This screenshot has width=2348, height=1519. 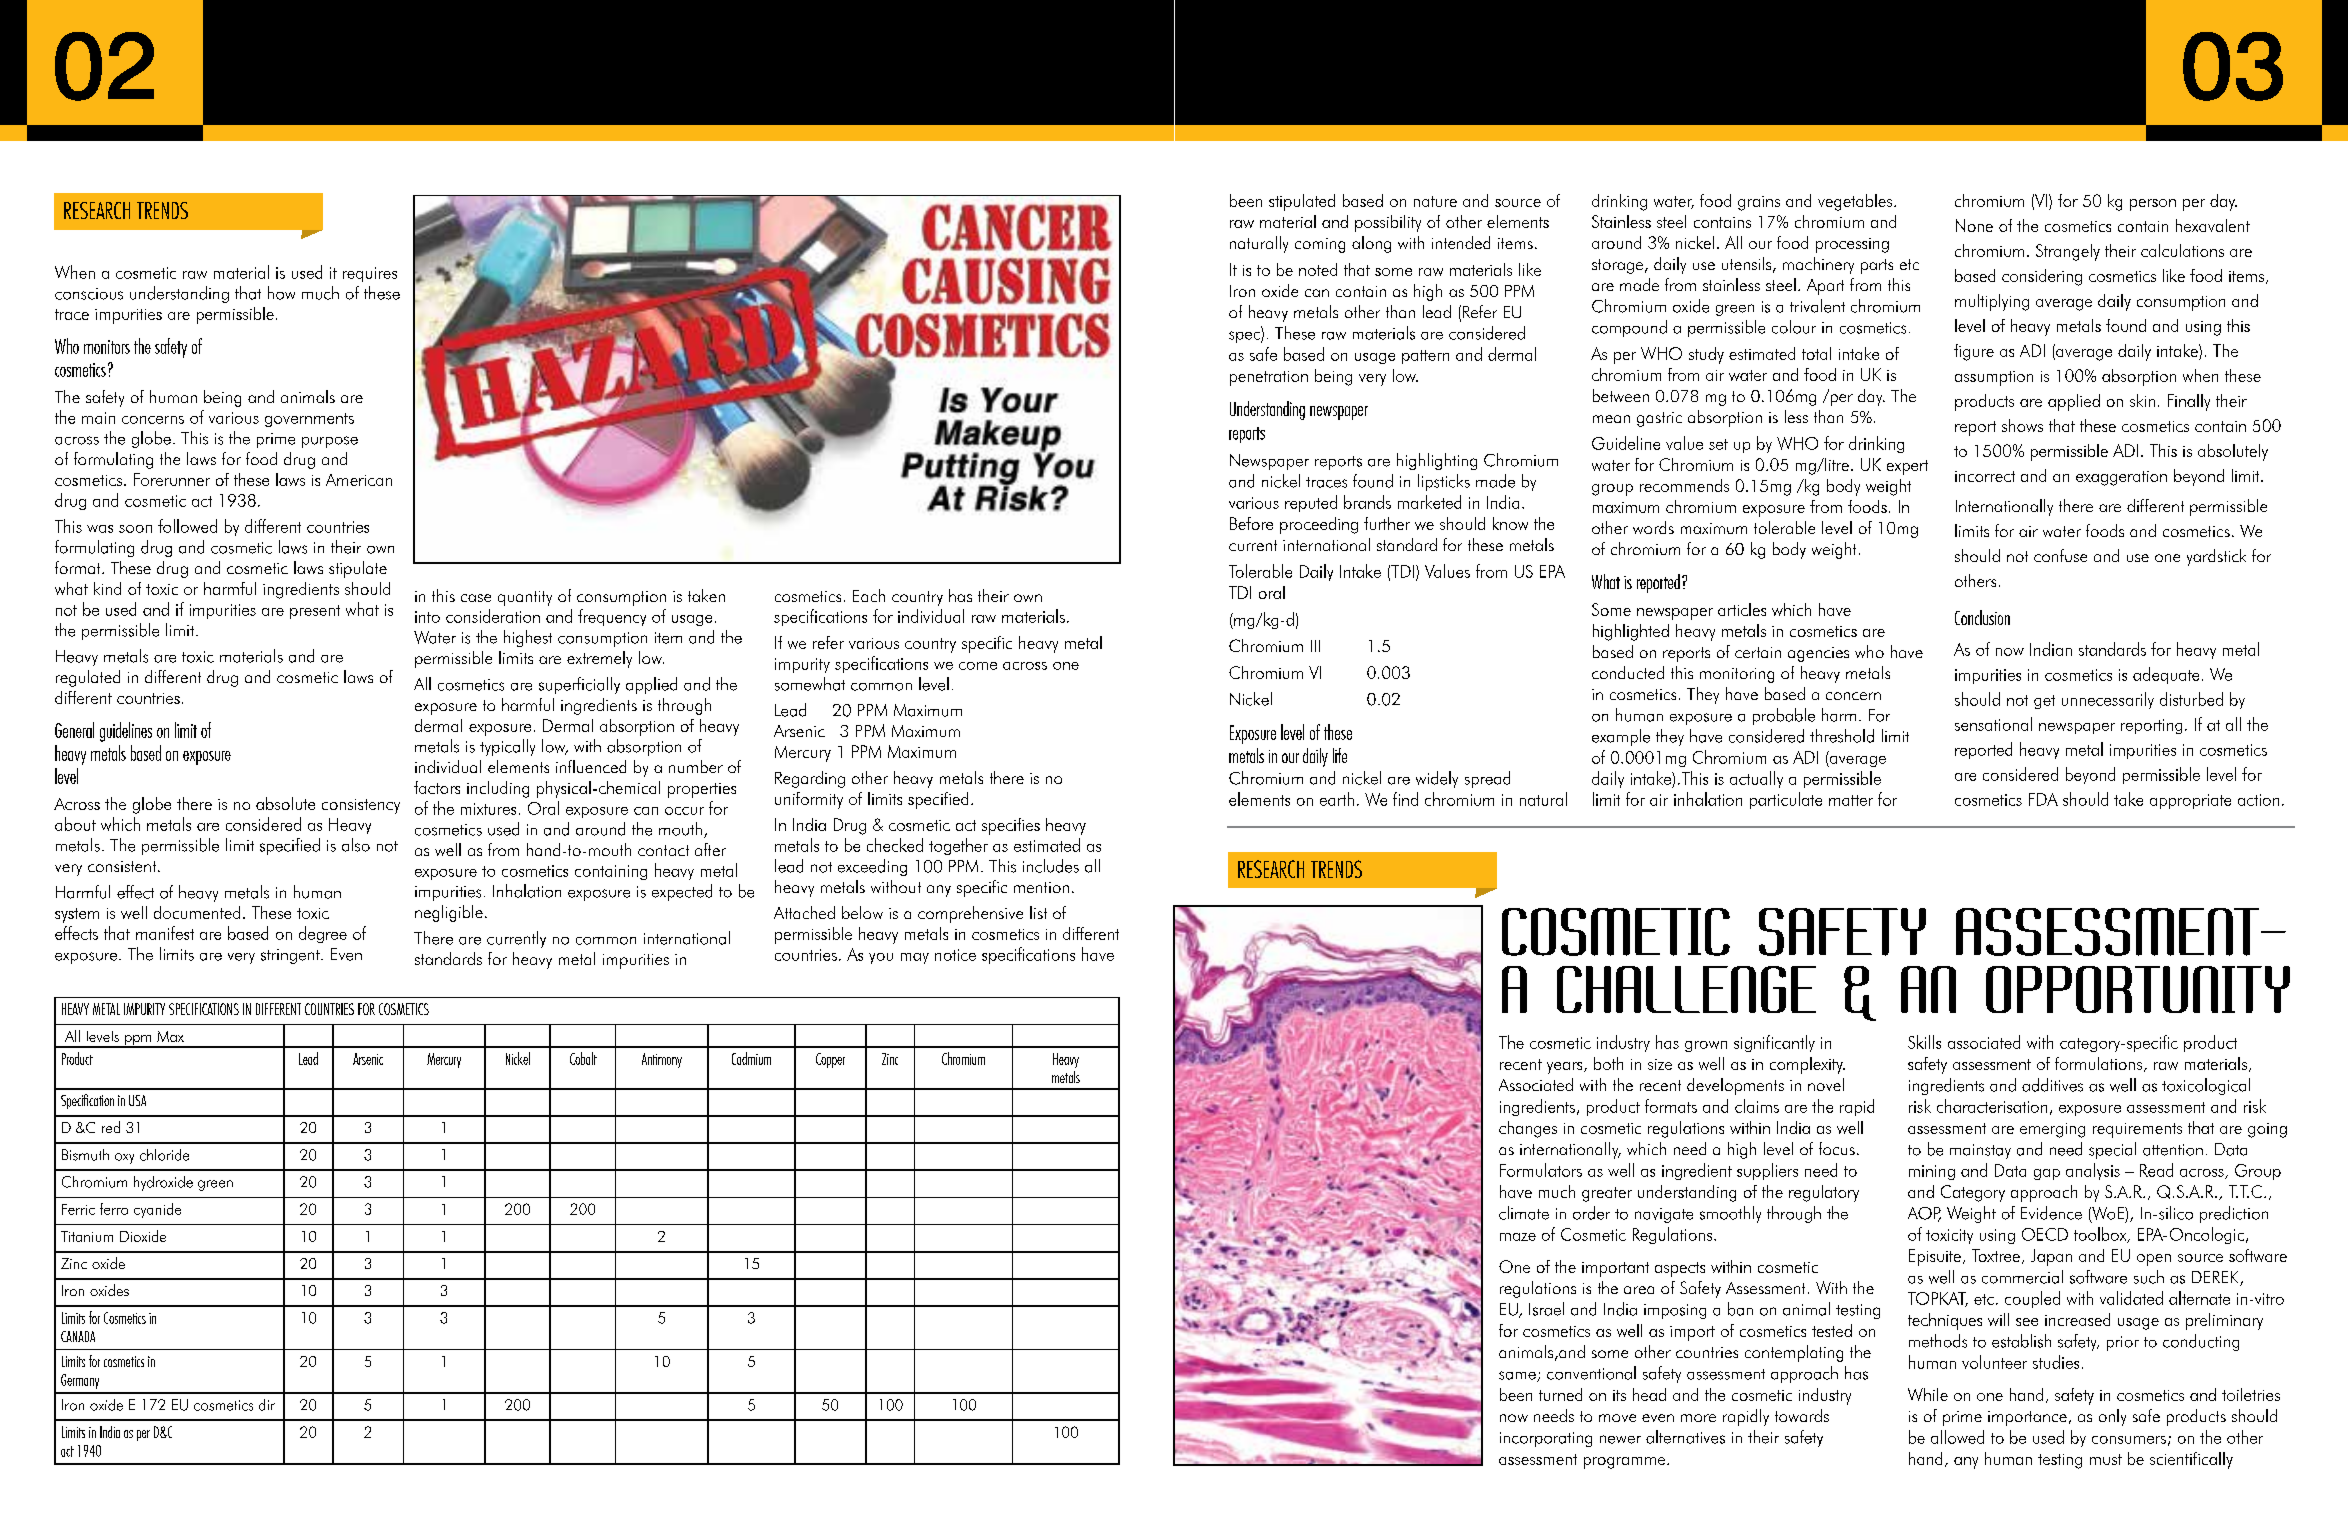 I want to click on followed, so click(x=187, y=526).
